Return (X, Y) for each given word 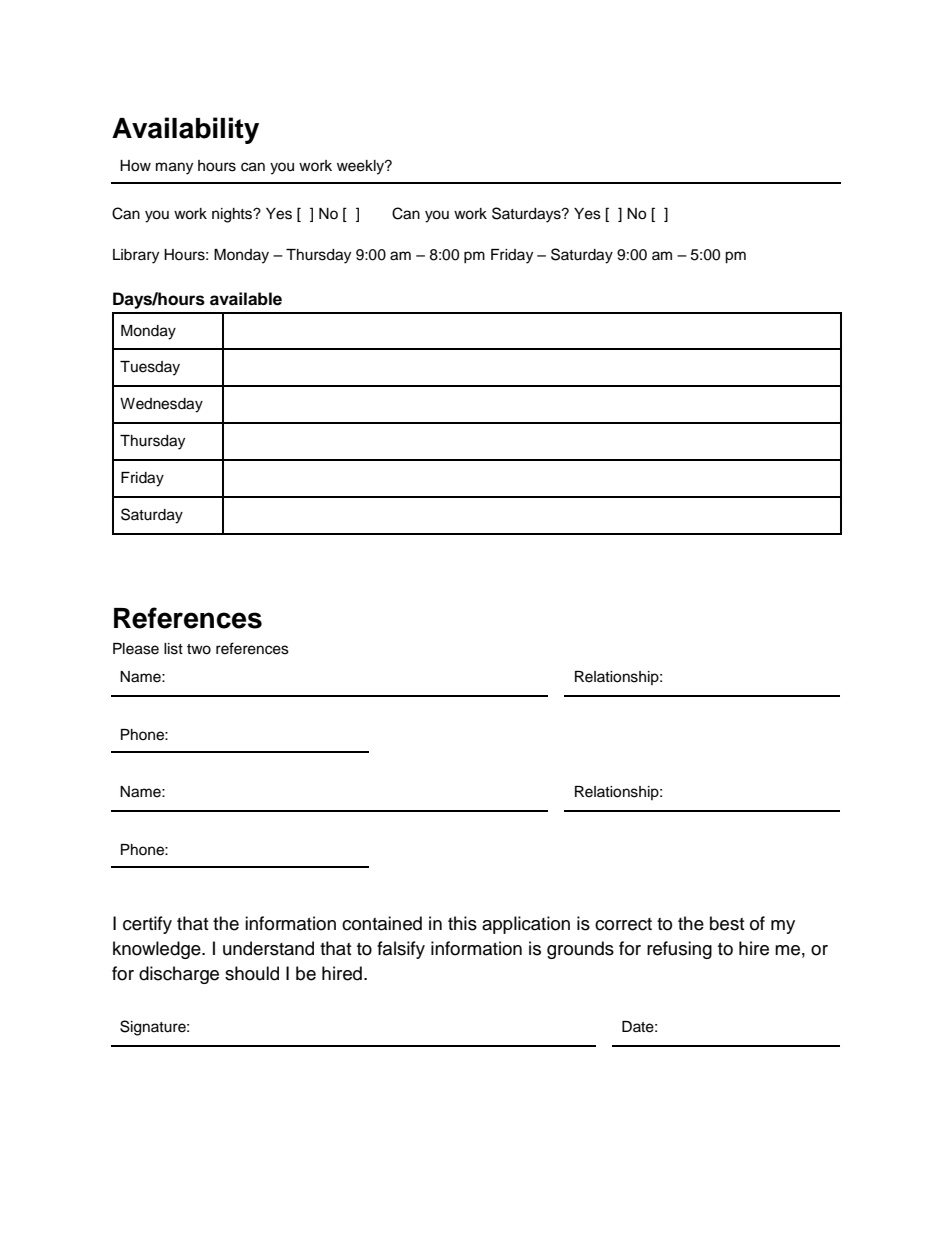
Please (136, 649)
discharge (179, 975)
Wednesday (161, 405)
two (199, 649)
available (246, 299)
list (173, 649)
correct (623, 924)
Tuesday (150, 368)
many (174, 168)
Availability (185, 130)
